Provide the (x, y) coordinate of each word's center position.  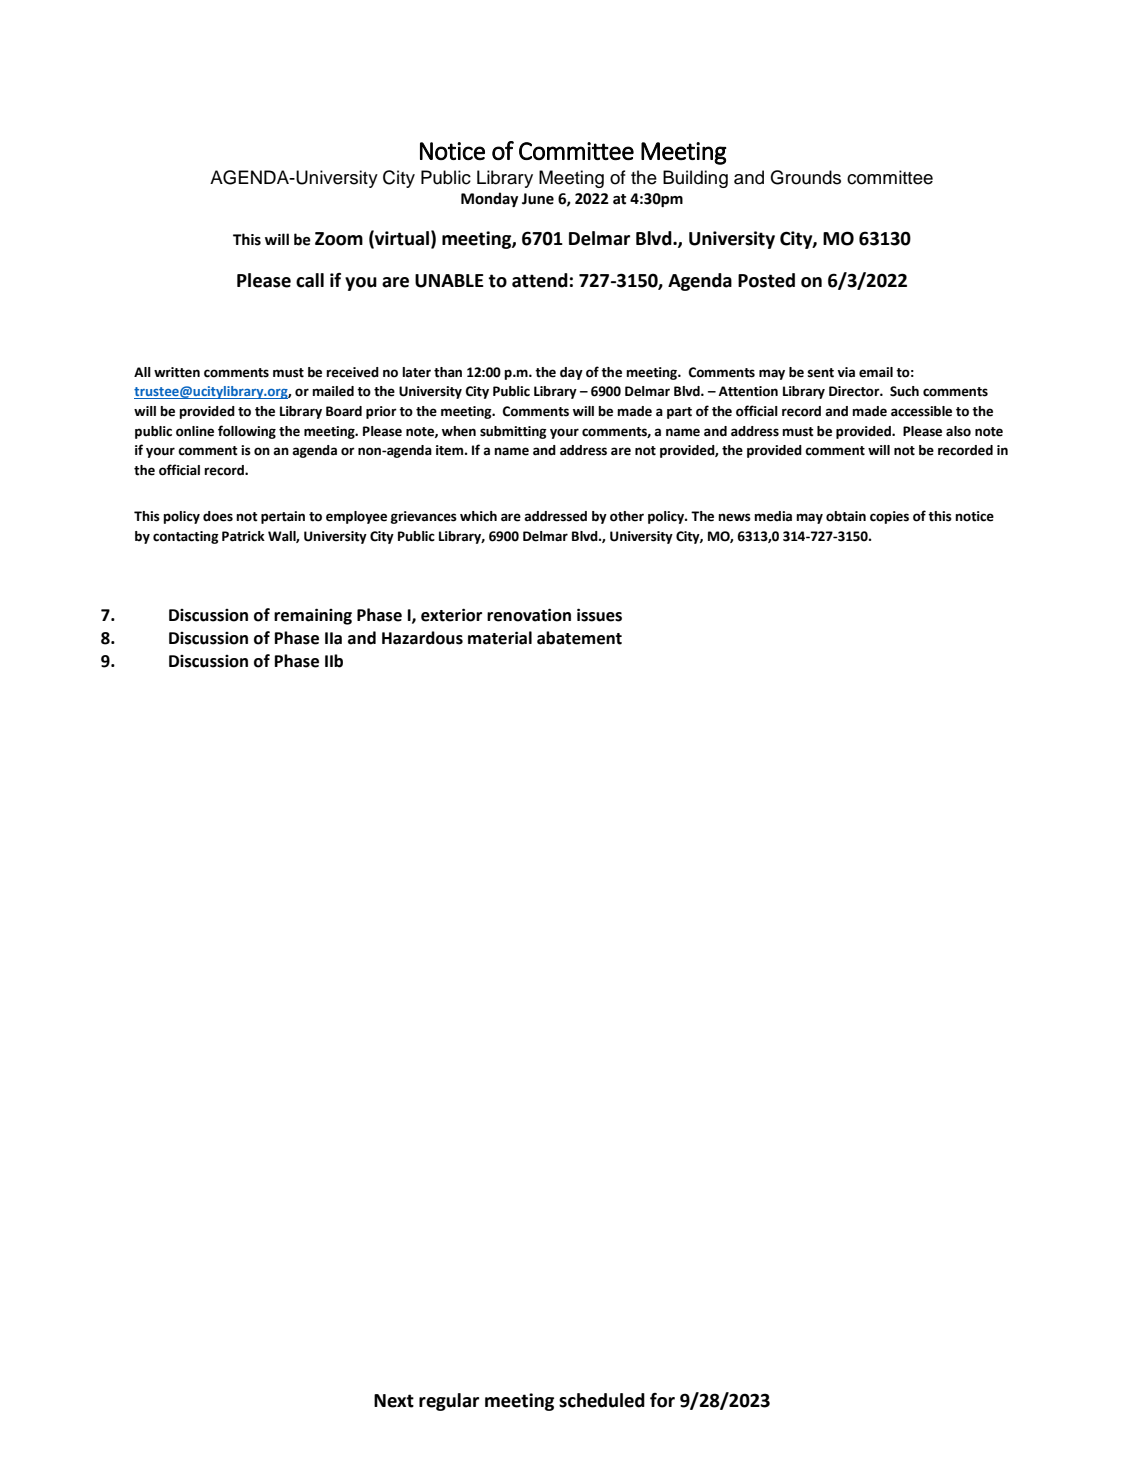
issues (599, 615)
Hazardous (422, 638)
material (500, 638)
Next (394, 1401)
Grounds (805, 177)
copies (889, 517)
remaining (313, 616)
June (538, 199)
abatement (579, 638)
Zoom (339, 239)
